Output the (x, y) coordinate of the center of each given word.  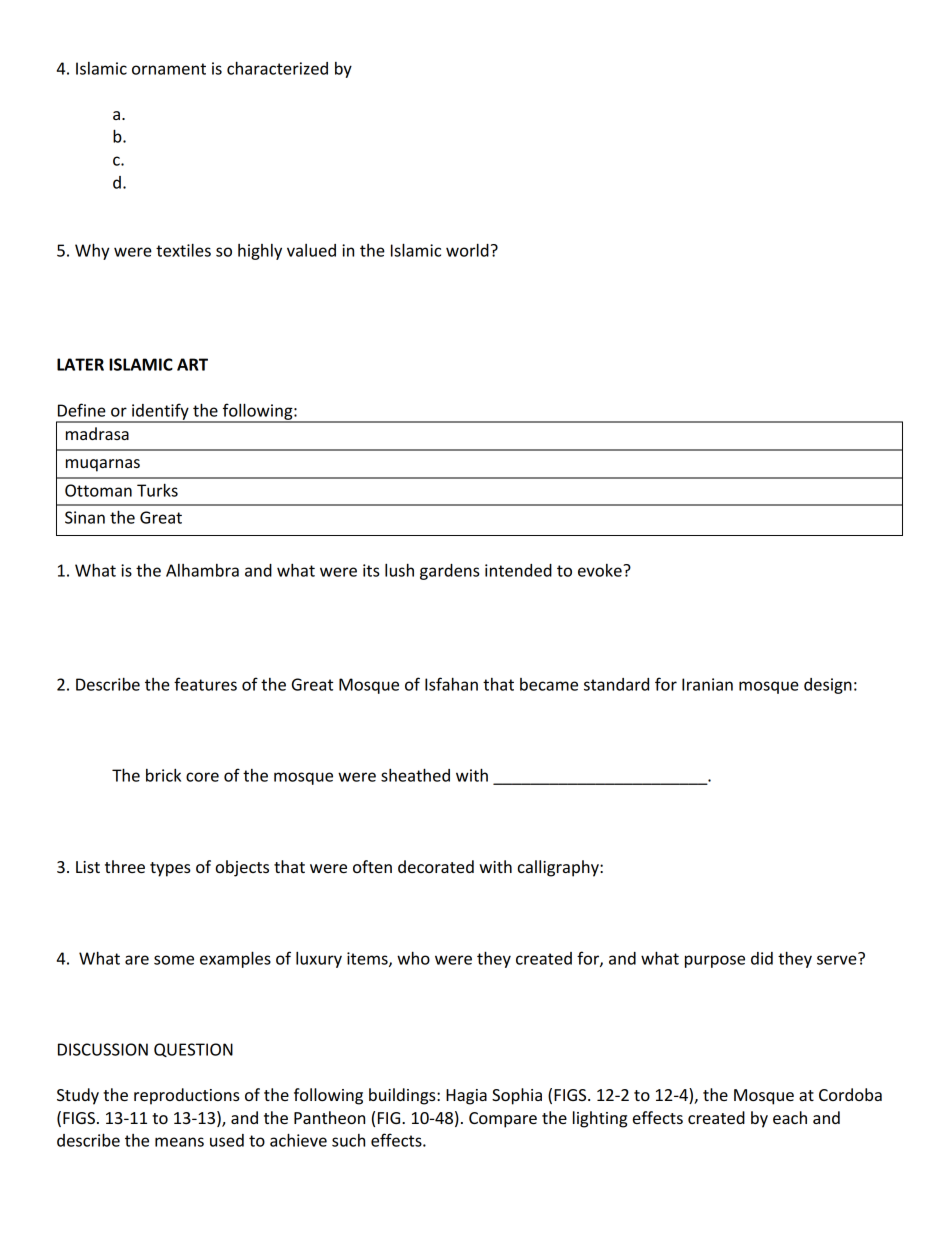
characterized (277, 68)
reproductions (187, 1096)
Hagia (466, 1097)
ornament (169, 69)
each (790, 1117)
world (467, 250)
